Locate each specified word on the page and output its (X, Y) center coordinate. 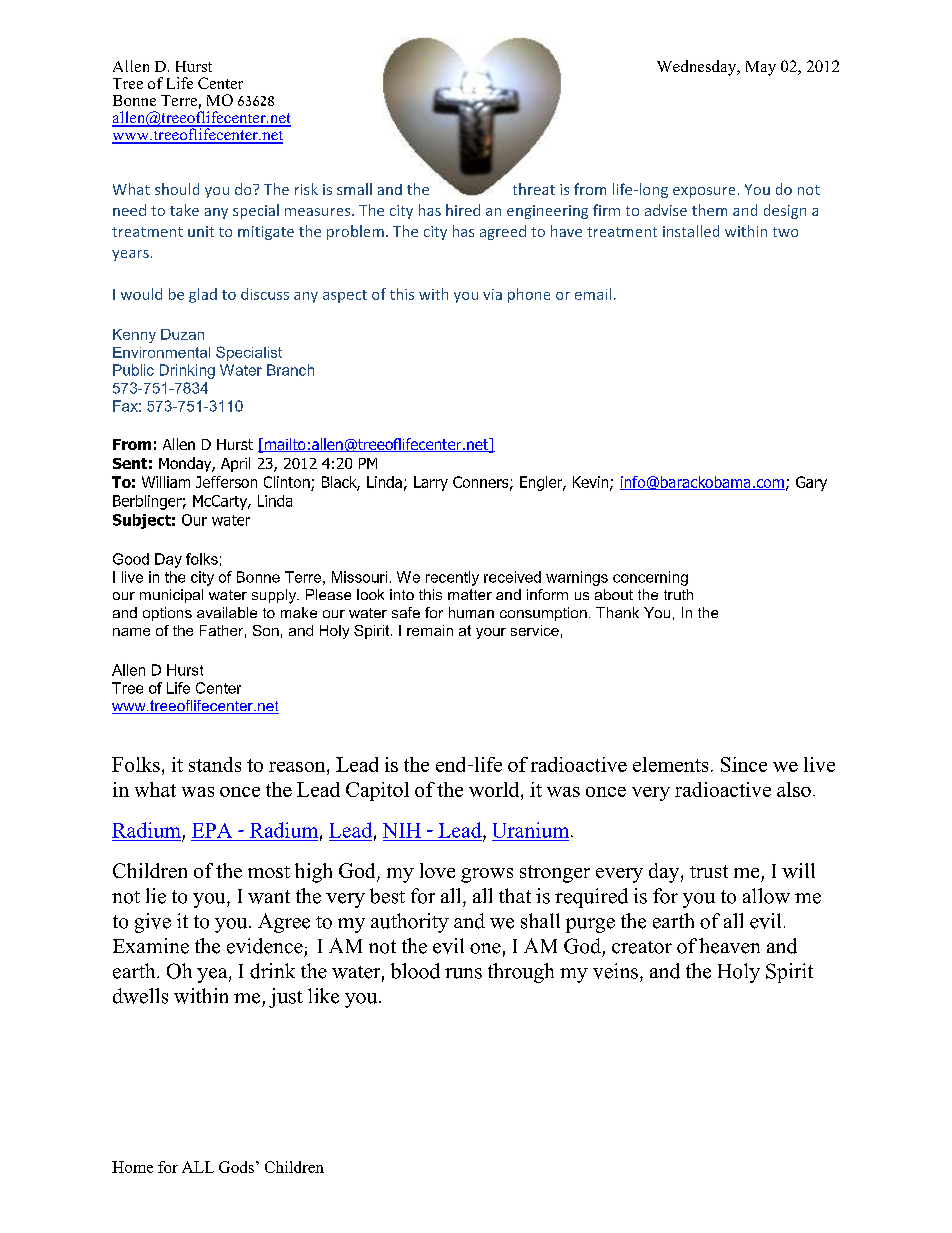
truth (678, 594)
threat (534, 189)
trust (709, 871)
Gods (236, 1167)
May (761, 68)
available (227, 612)
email (593, 294)
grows (487, 875)
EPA (212, 830)
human (471, 612)
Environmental (161, 352)
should (177, 189)
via (492, 294)
